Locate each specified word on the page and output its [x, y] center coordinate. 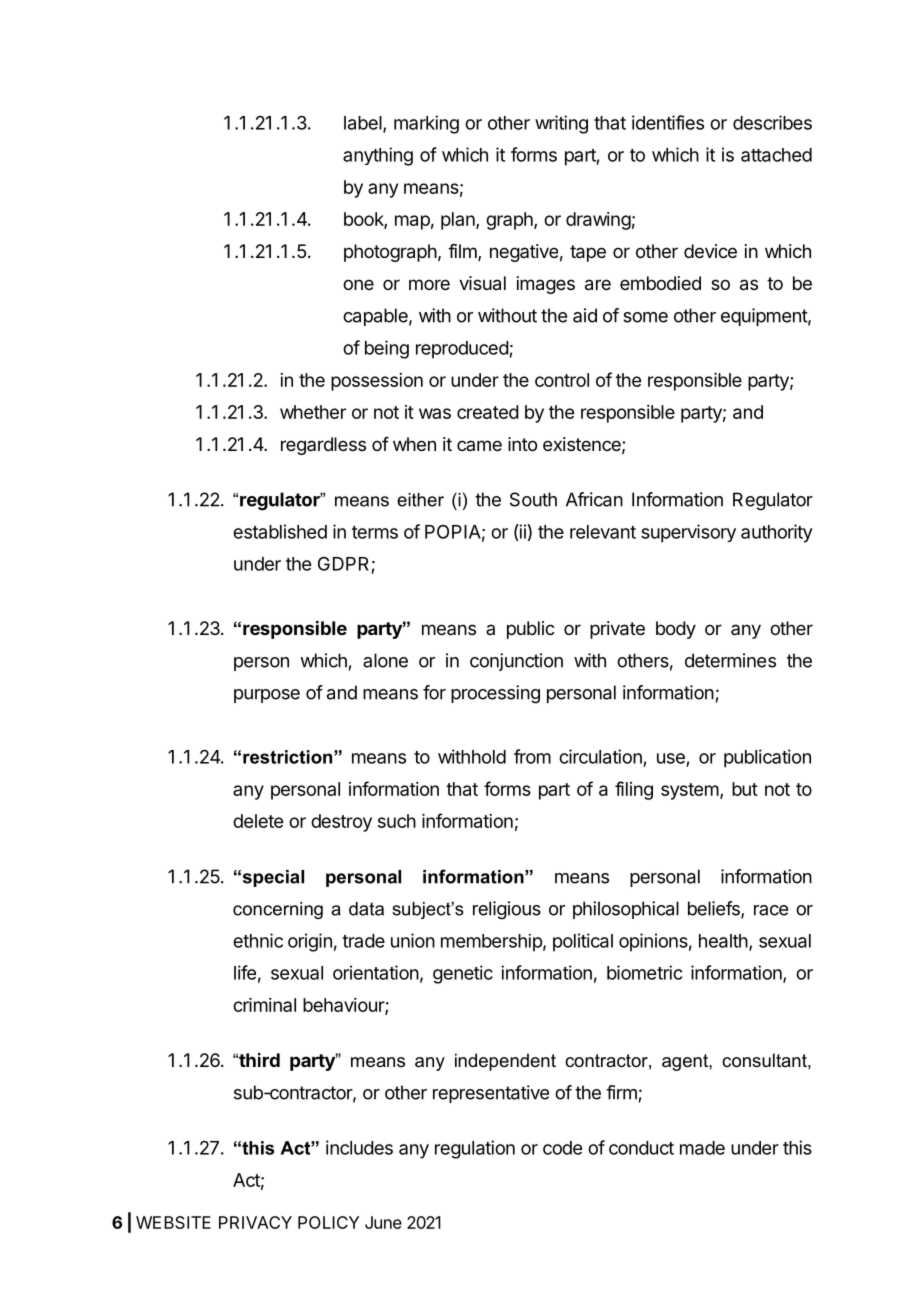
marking [426, 124]
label [363, 123]
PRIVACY [255, 1222]
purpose [267, 696]
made [702, 1148]
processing [495, 694]
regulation [475, 1149]
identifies [668, 122]
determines [730, 660]
